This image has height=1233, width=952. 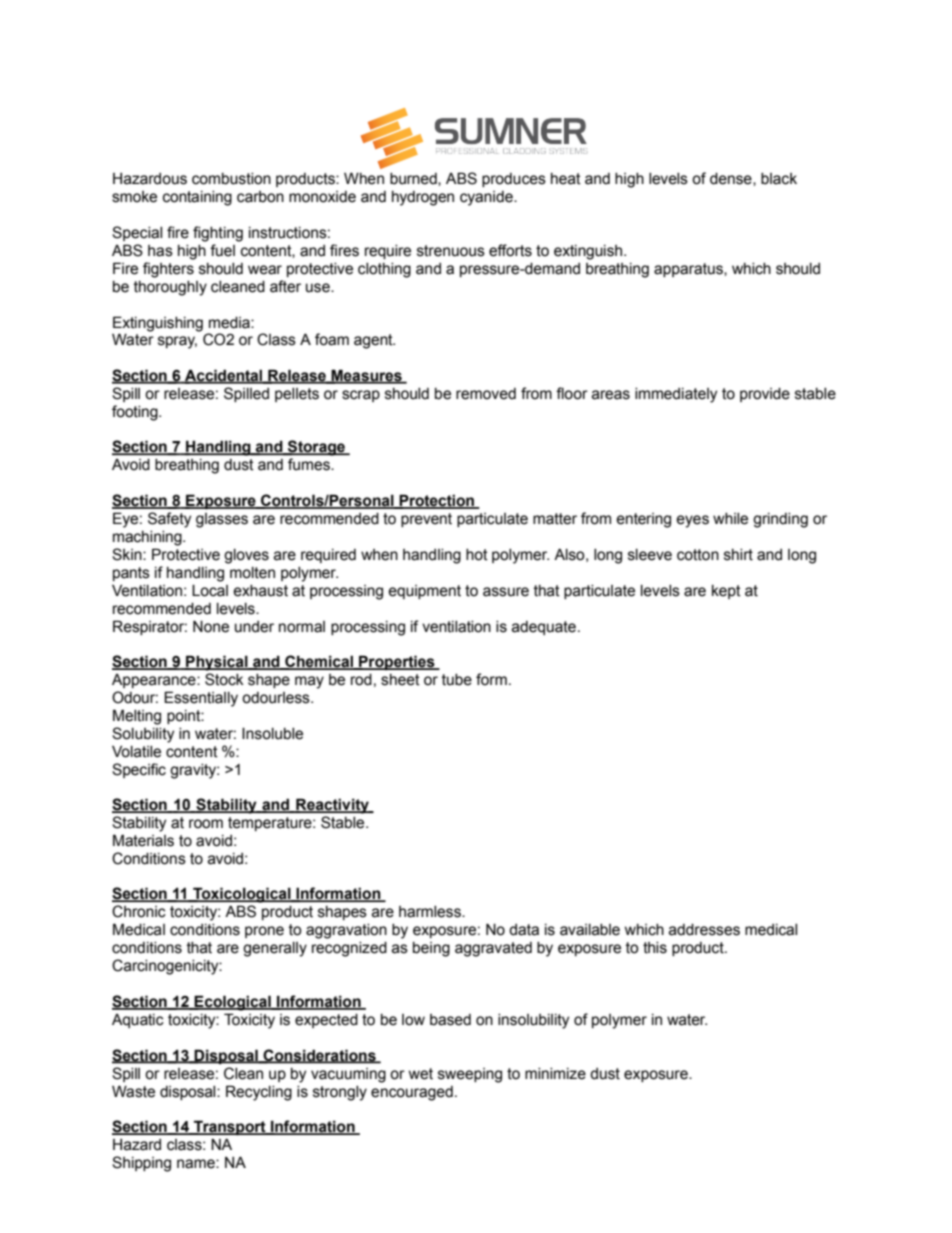 What do you see at coordinates (412, 1093) in the image?
I see `encouraged` at bounding box center [412, 1093].
